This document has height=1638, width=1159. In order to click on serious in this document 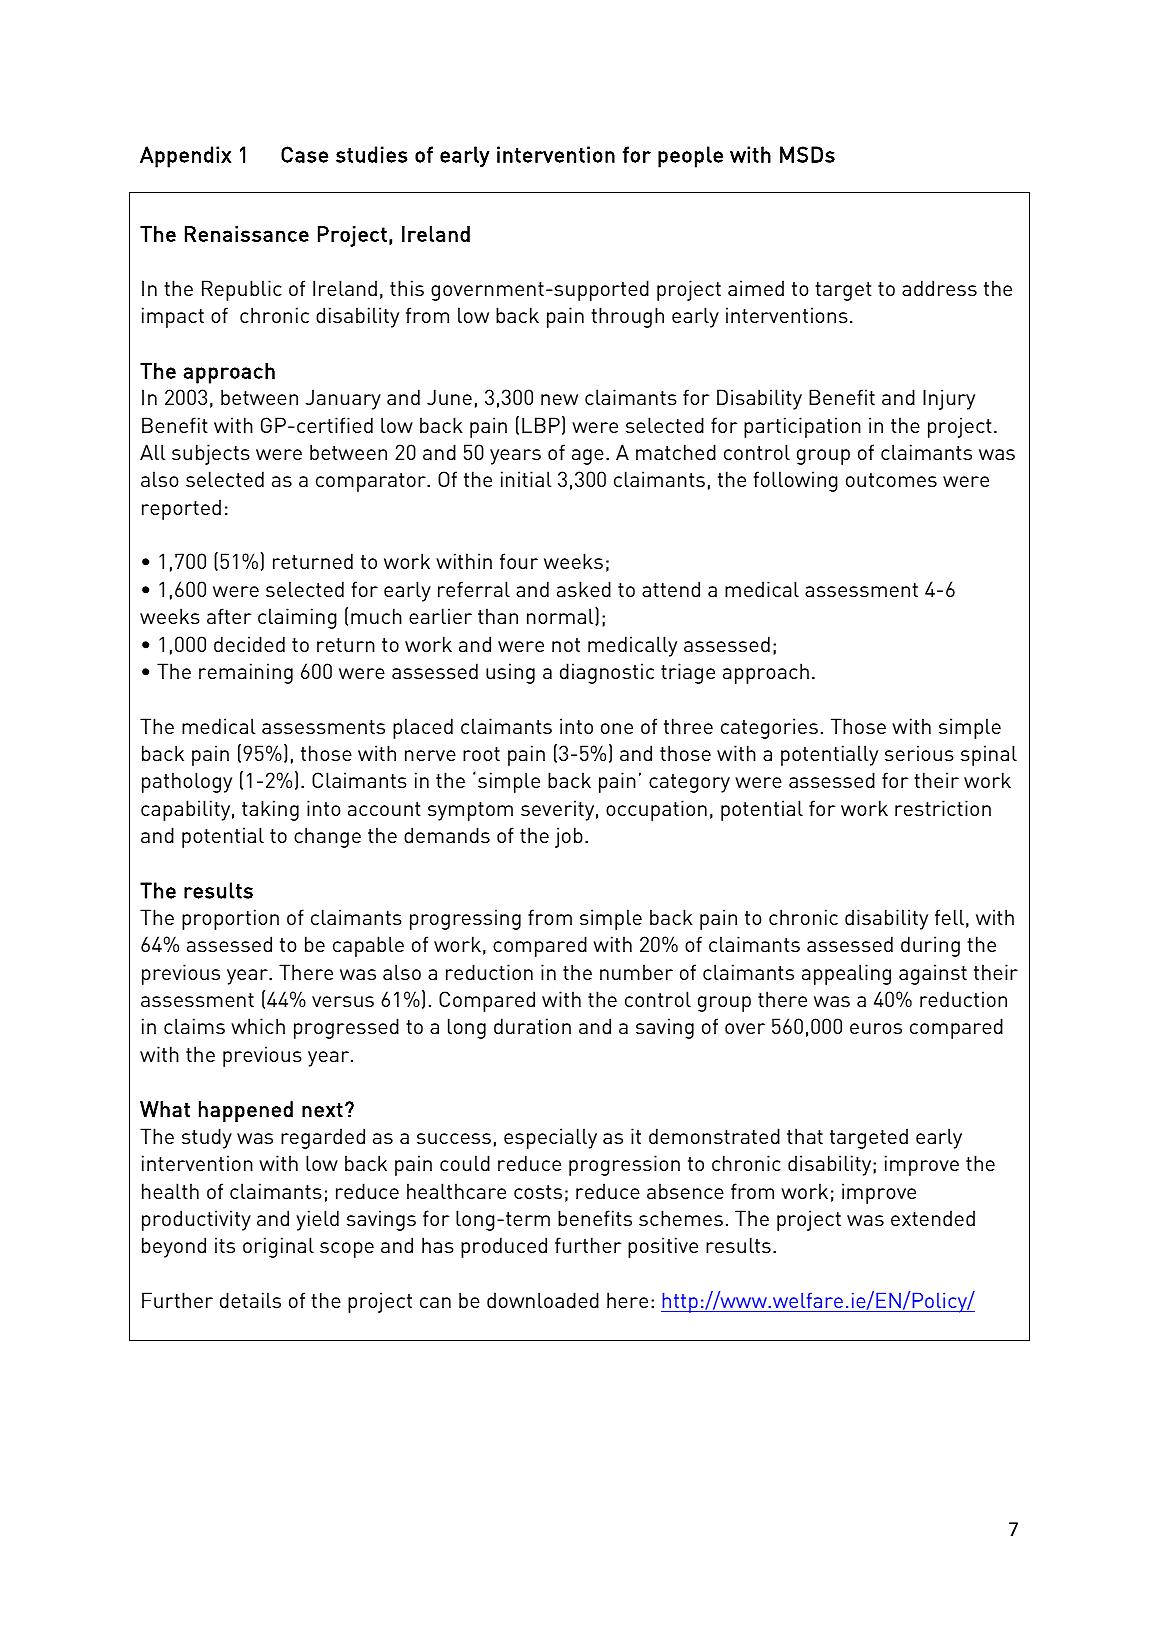, I will do `click(919, 753)`.
